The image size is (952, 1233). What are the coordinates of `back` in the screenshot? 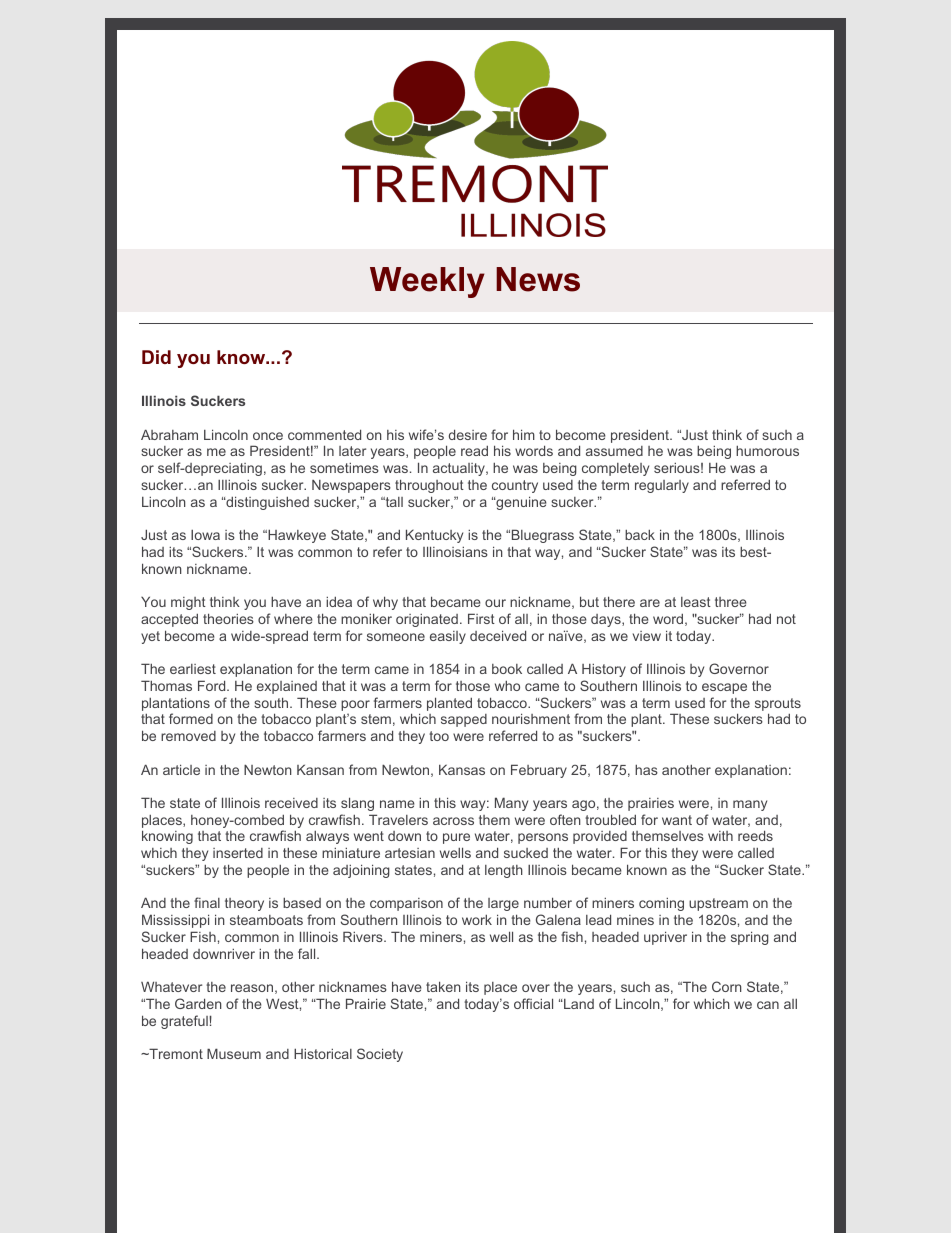 It's located at (640, 534).
